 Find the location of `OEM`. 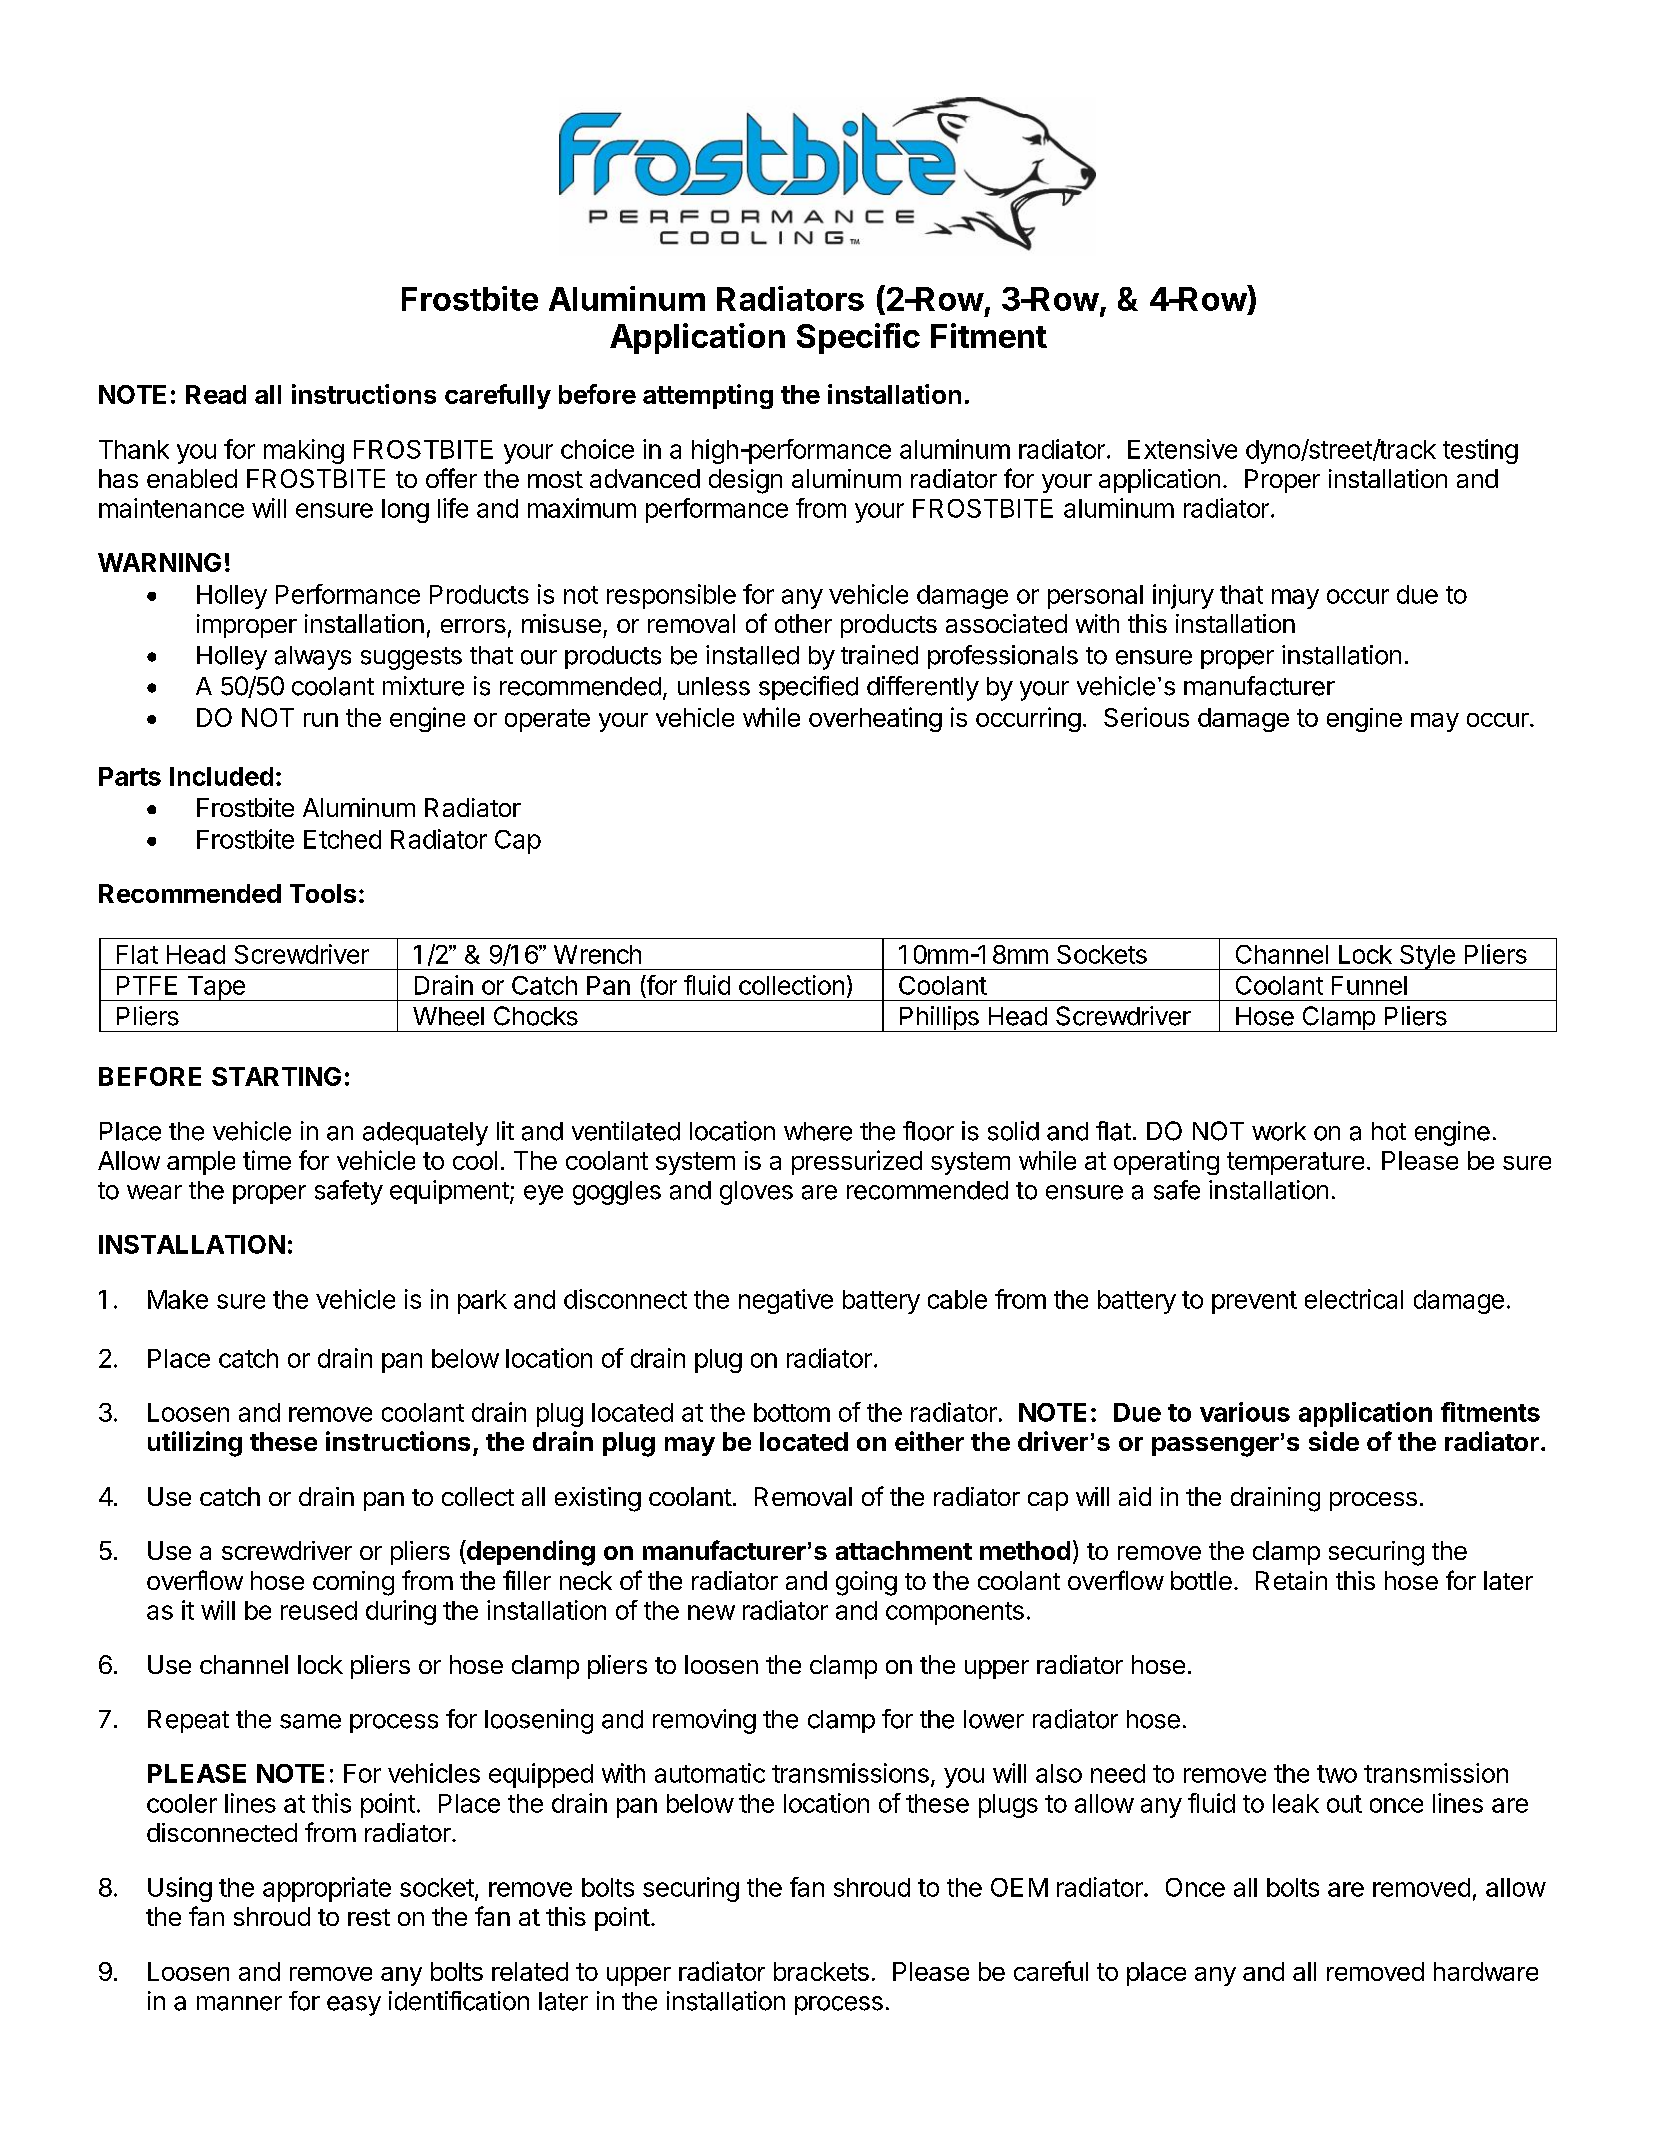

OEM is located at coordinates (1019, 1887).
